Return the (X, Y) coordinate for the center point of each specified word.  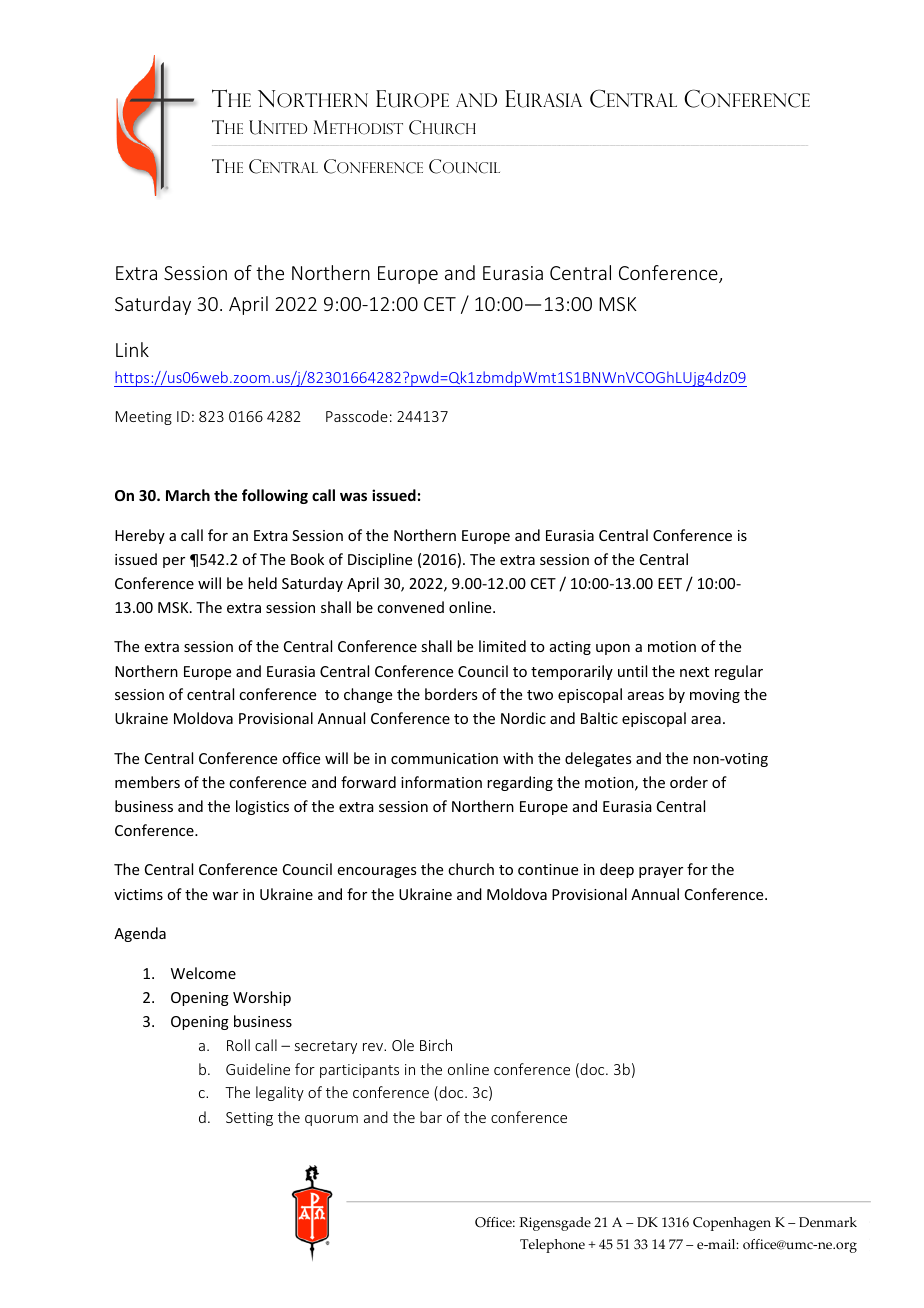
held (262, 583)
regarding (520, 783)
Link (132, 349)
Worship (262, 998)
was (353, 496)
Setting (249, 1119)
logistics (262, 807)
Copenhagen (732, 1224)
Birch (436, 1045)
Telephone (552, 1246)
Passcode (357, 416)
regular (739, 672)
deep (617, 870)
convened (410, 607)
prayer (661, 872)
